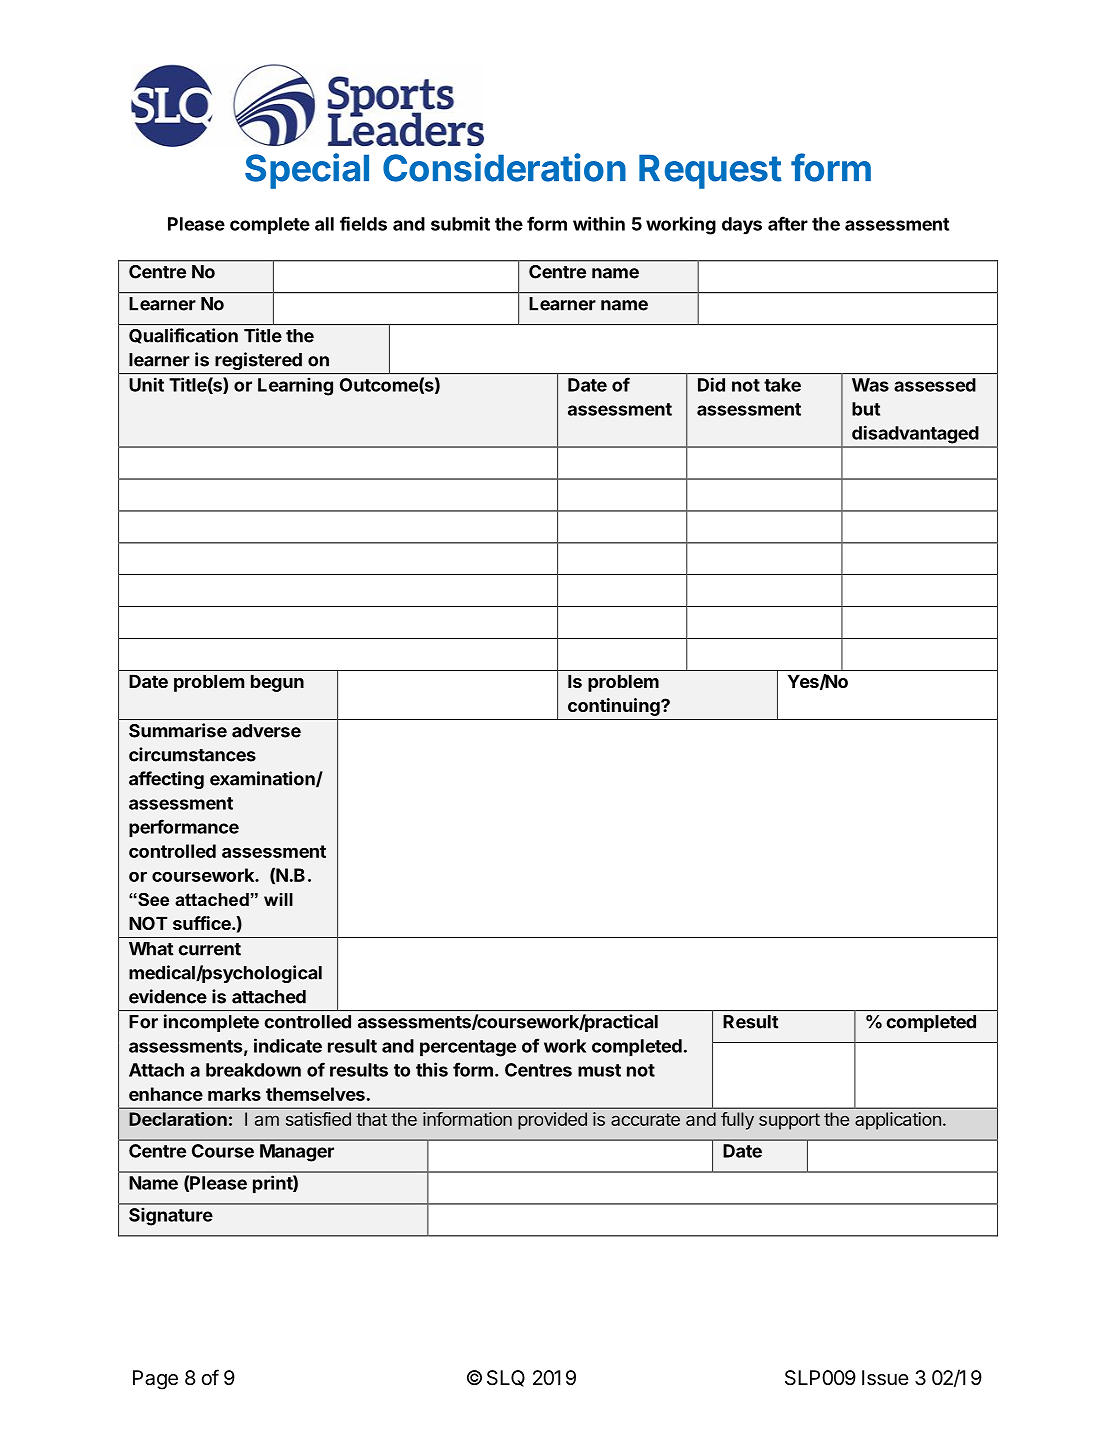 The height and width of the document is (1444, 1116). I want to click on Page, so click(155, 1380).
